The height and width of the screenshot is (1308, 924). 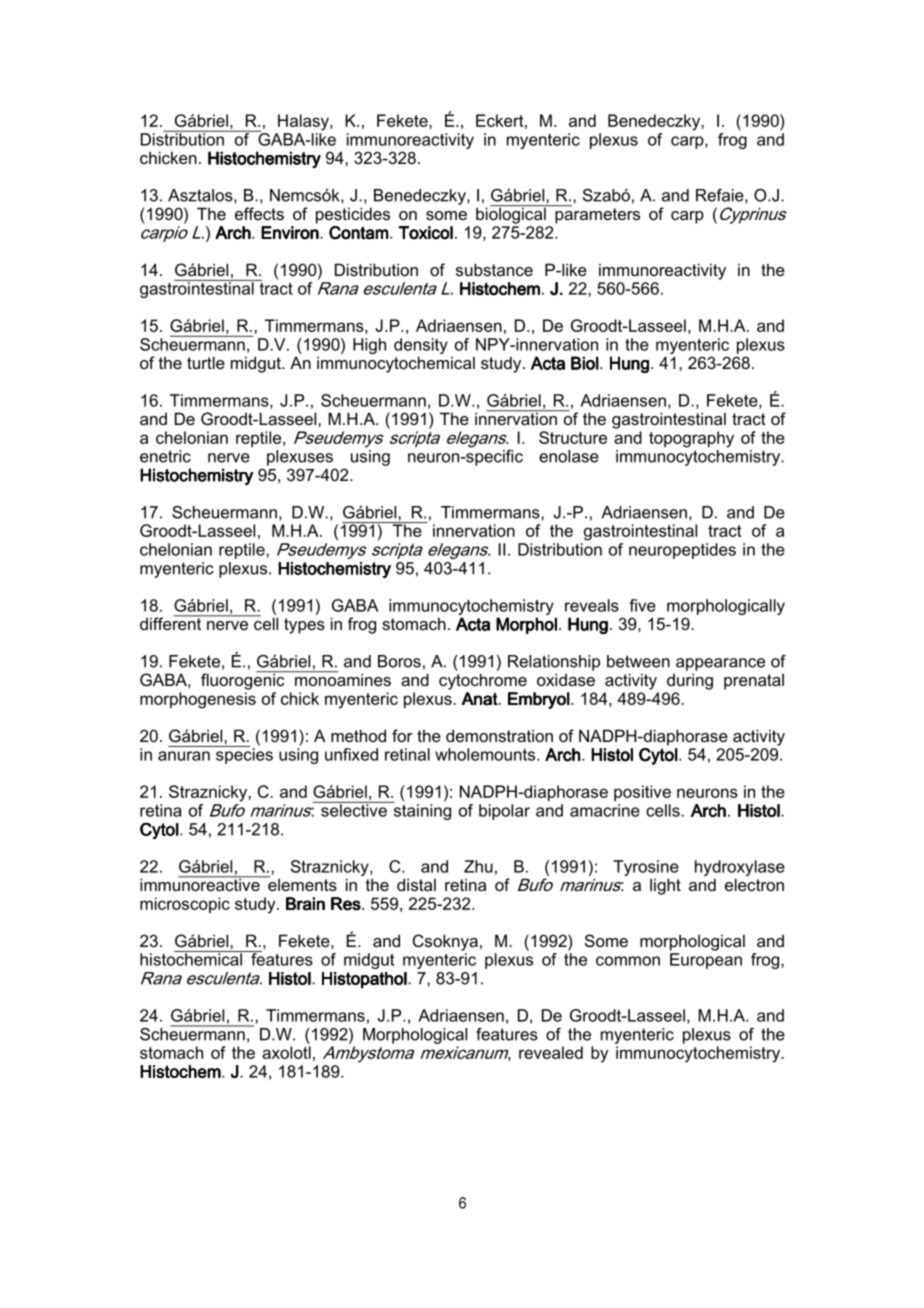 What do you see at coordinates (304, 626) in the screenshot?
I see `types` at bounding box center [304, 626].
